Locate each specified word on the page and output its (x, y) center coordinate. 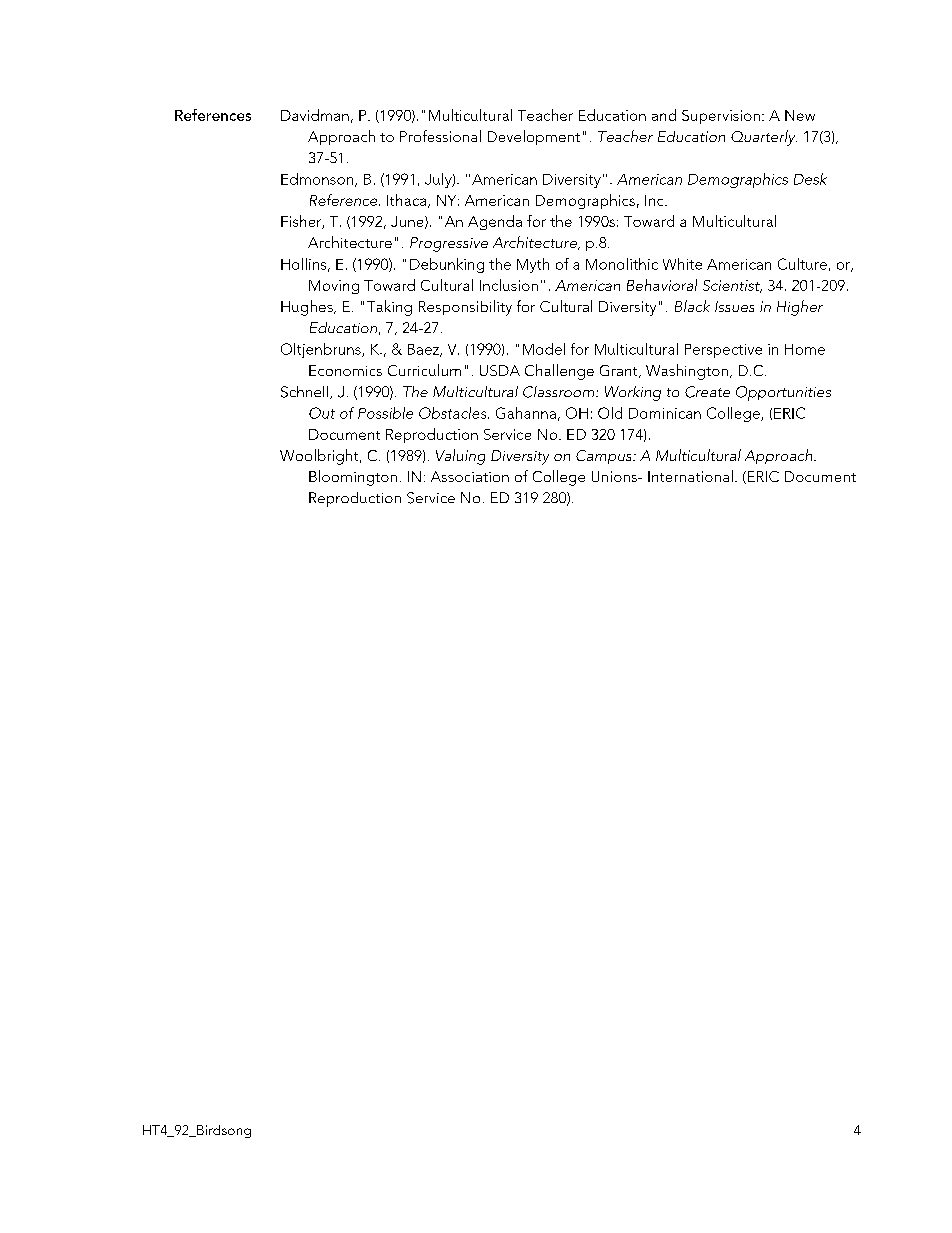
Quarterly (764, 138)
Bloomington (353, 478)
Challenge (559, 372)
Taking (389, 308)
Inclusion (509, 285)
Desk (810, 179)
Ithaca (408, 201)
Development (534, 137)
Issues (734, 306)
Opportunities (783, 393)
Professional (440, 136)
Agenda (495, 222)
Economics (345, 370)
